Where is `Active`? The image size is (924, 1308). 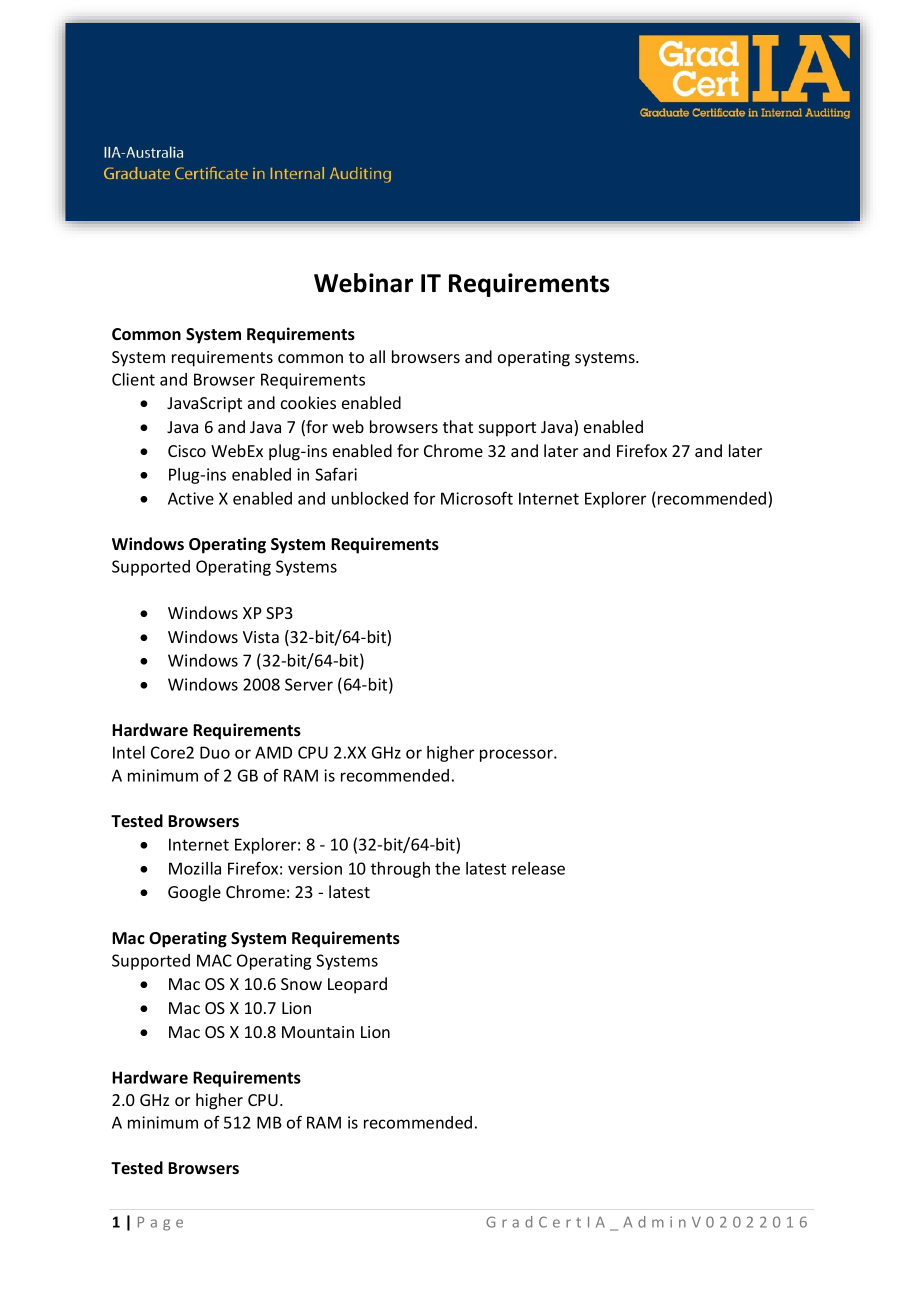 Active is located at coordinates (191, 498).
